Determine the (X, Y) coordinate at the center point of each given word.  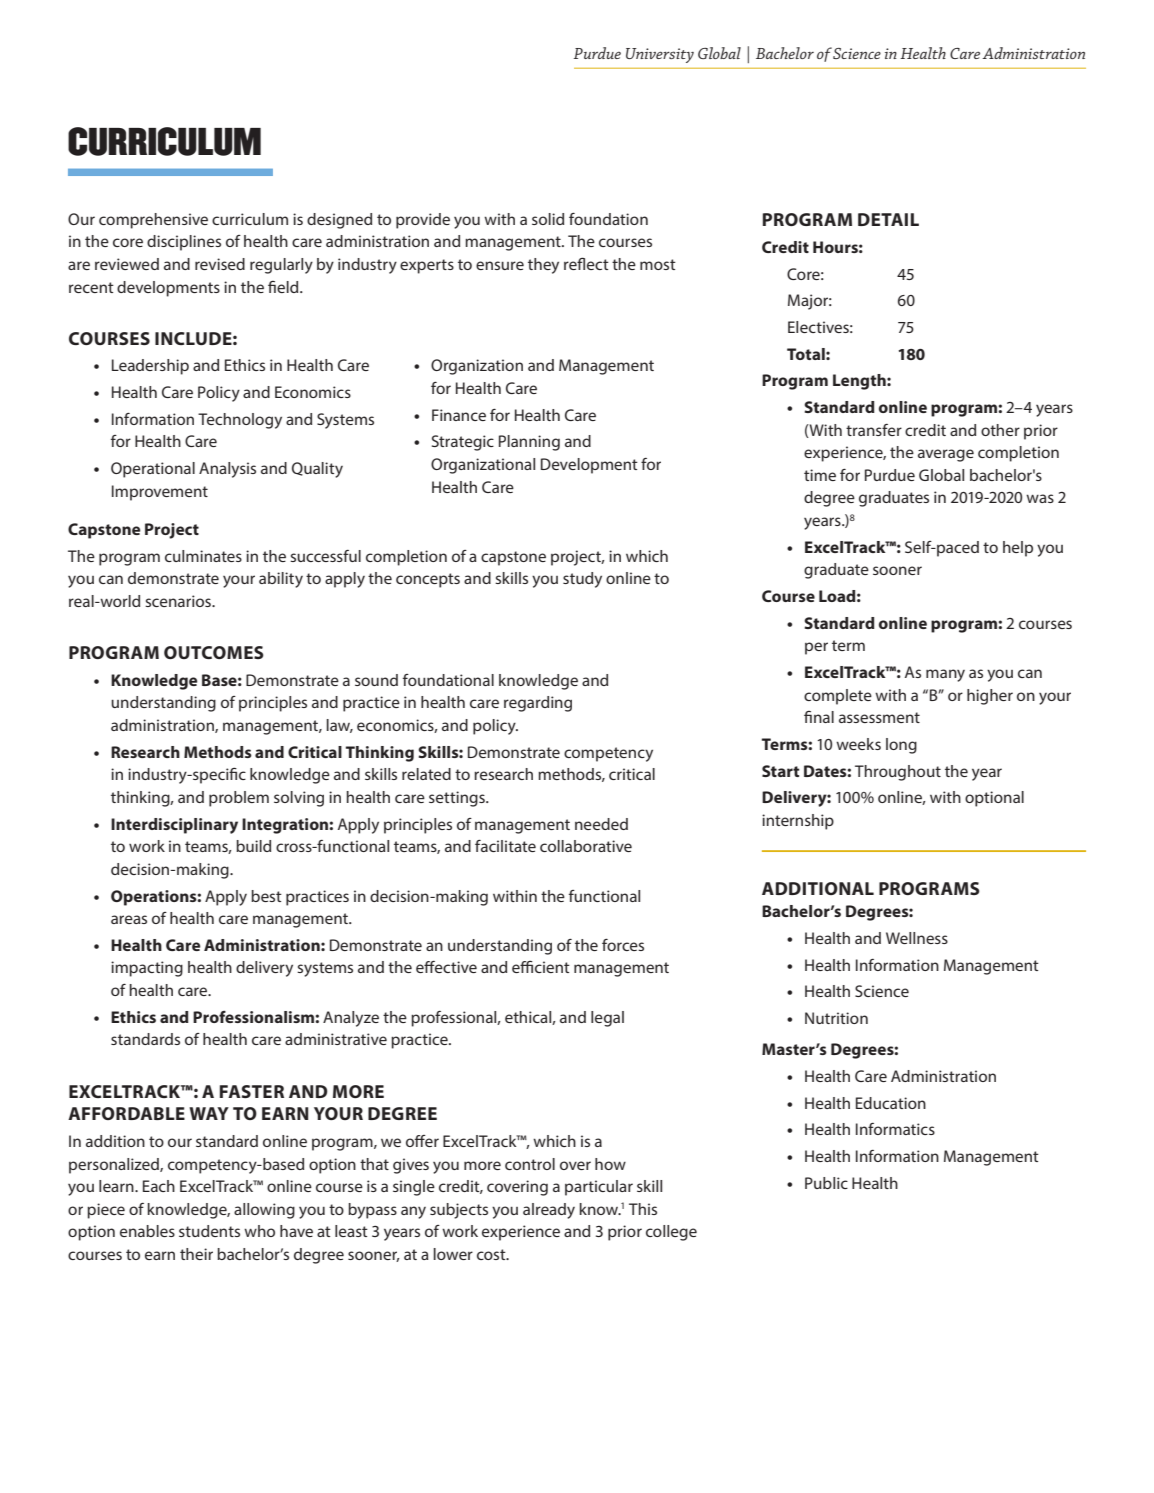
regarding (538, 704)
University (660, 55)
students (209, 1231)
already (549, 1211)
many (945, 675)
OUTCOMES (214, 652)
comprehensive (153, 221)
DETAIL (888, 219)
